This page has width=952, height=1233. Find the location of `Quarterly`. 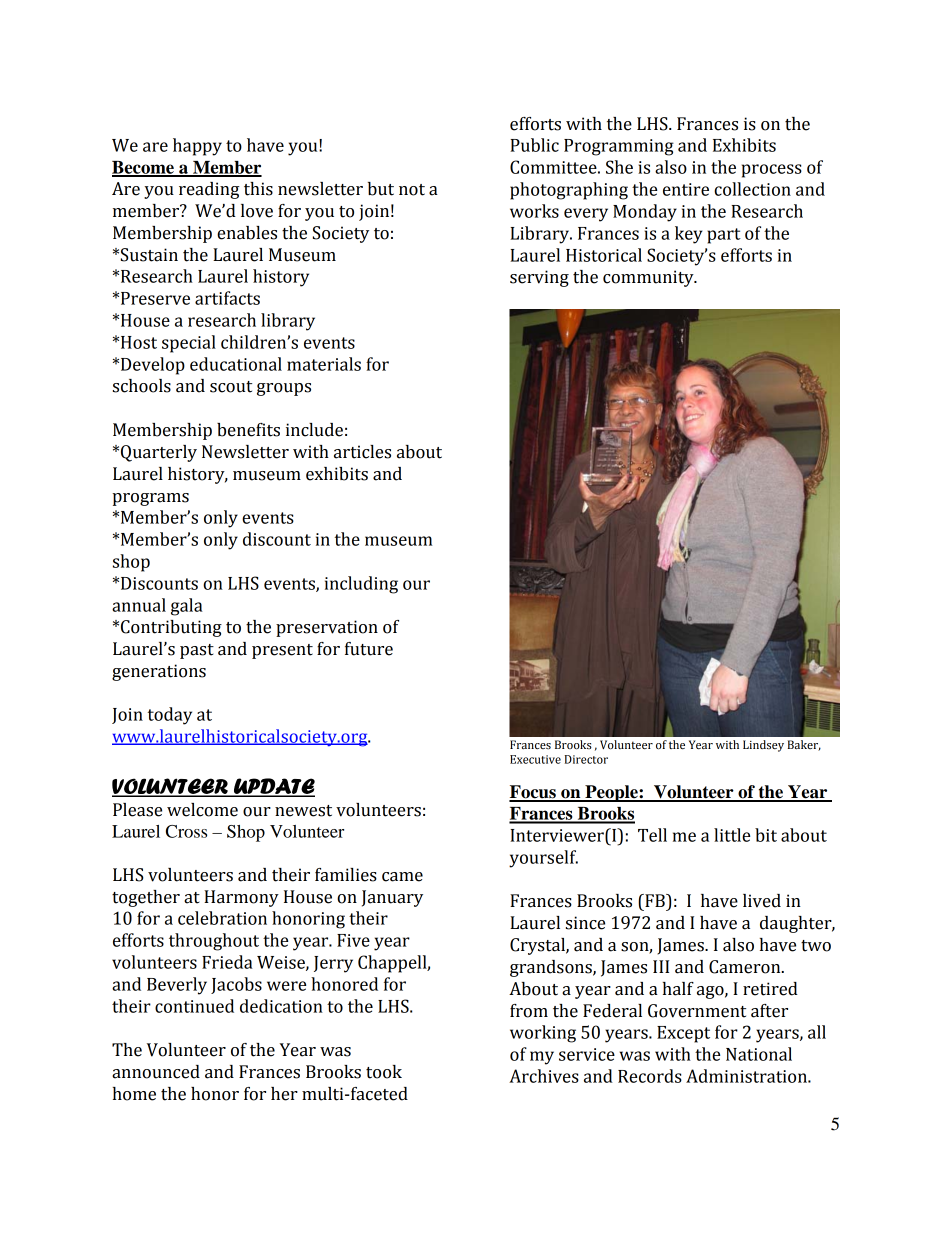

Quarterly is located at coordinates (159, 453).
